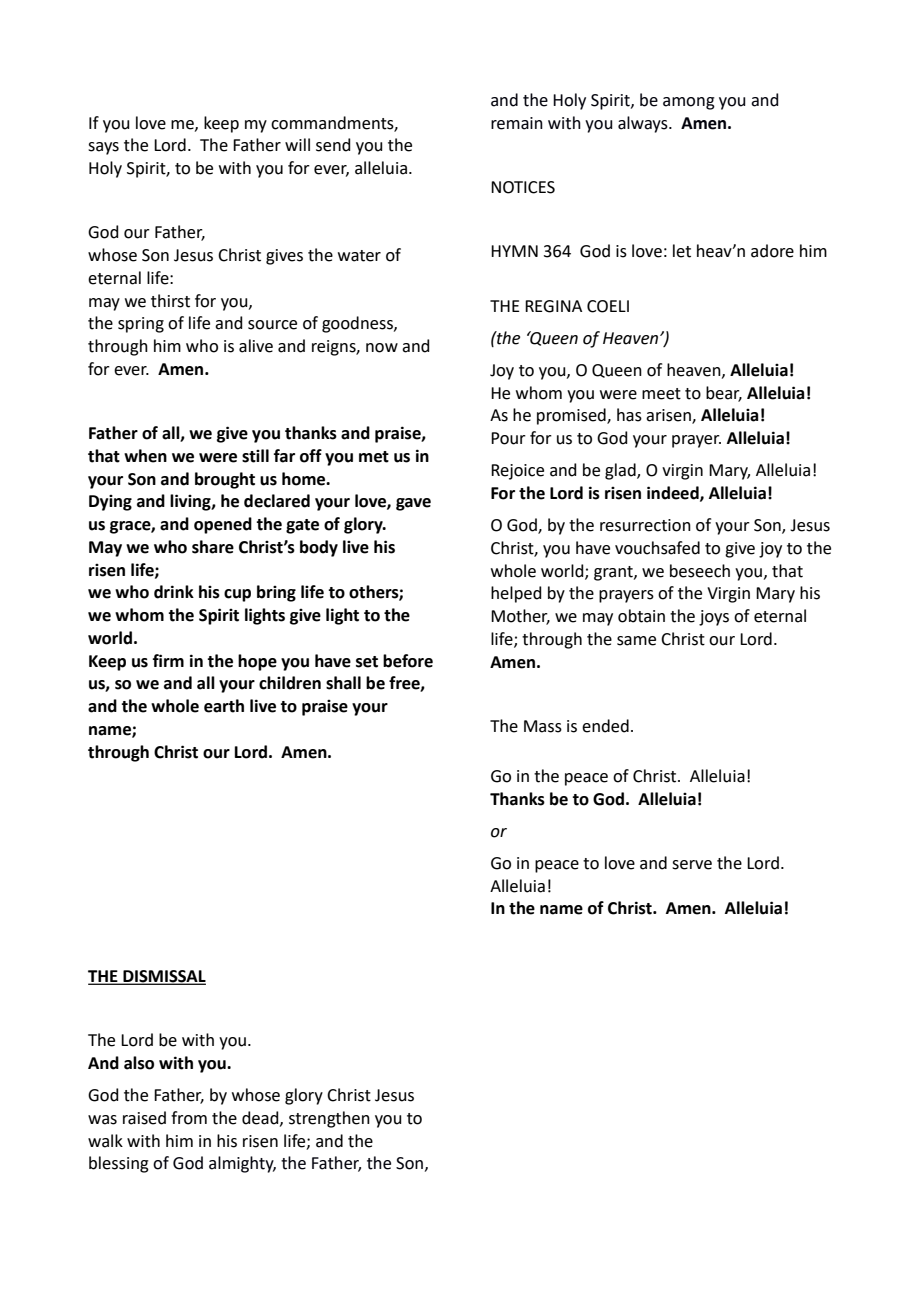  What do you see at coordinates (329, 1119) in the screenshot?
I see `strengthen` at bounding box center [329, 1119].
